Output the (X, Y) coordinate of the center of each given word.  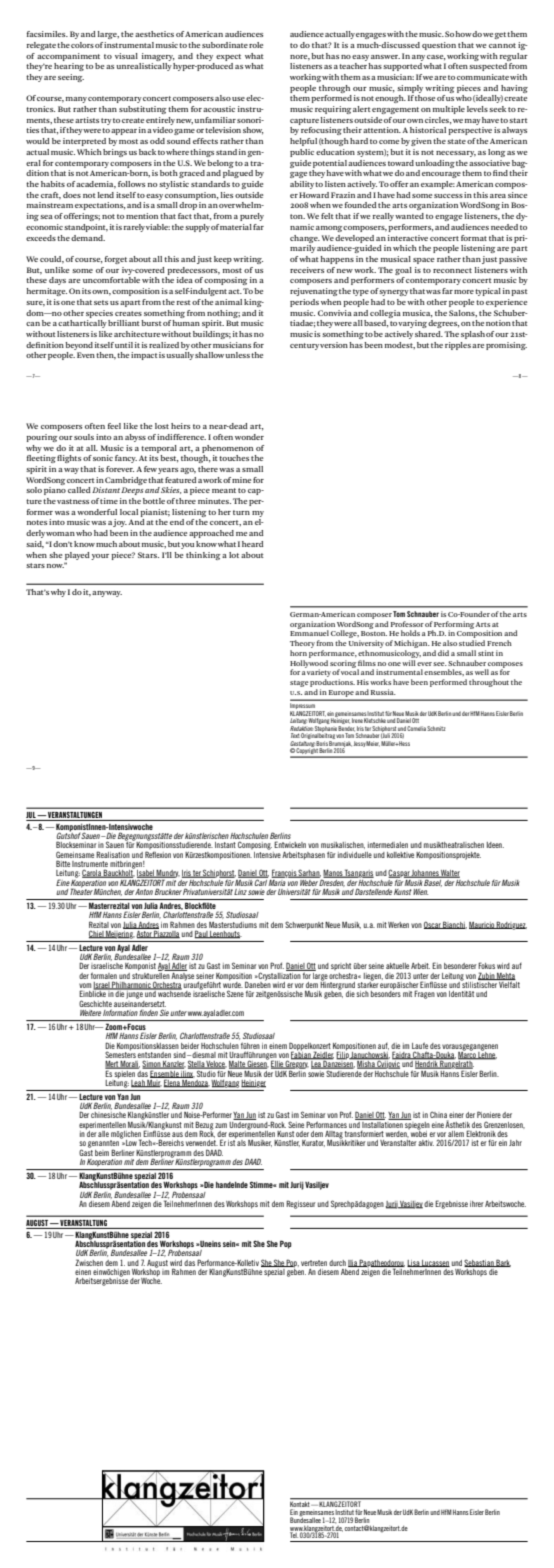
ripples (458, 346)
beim (102, 1153)
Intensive (267, 853)
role (256, 45)
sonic (103, 458)
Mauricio (482, 925)
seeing (71, 78)
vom (85, 987)
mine (241, 480)
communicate (483, 77)
